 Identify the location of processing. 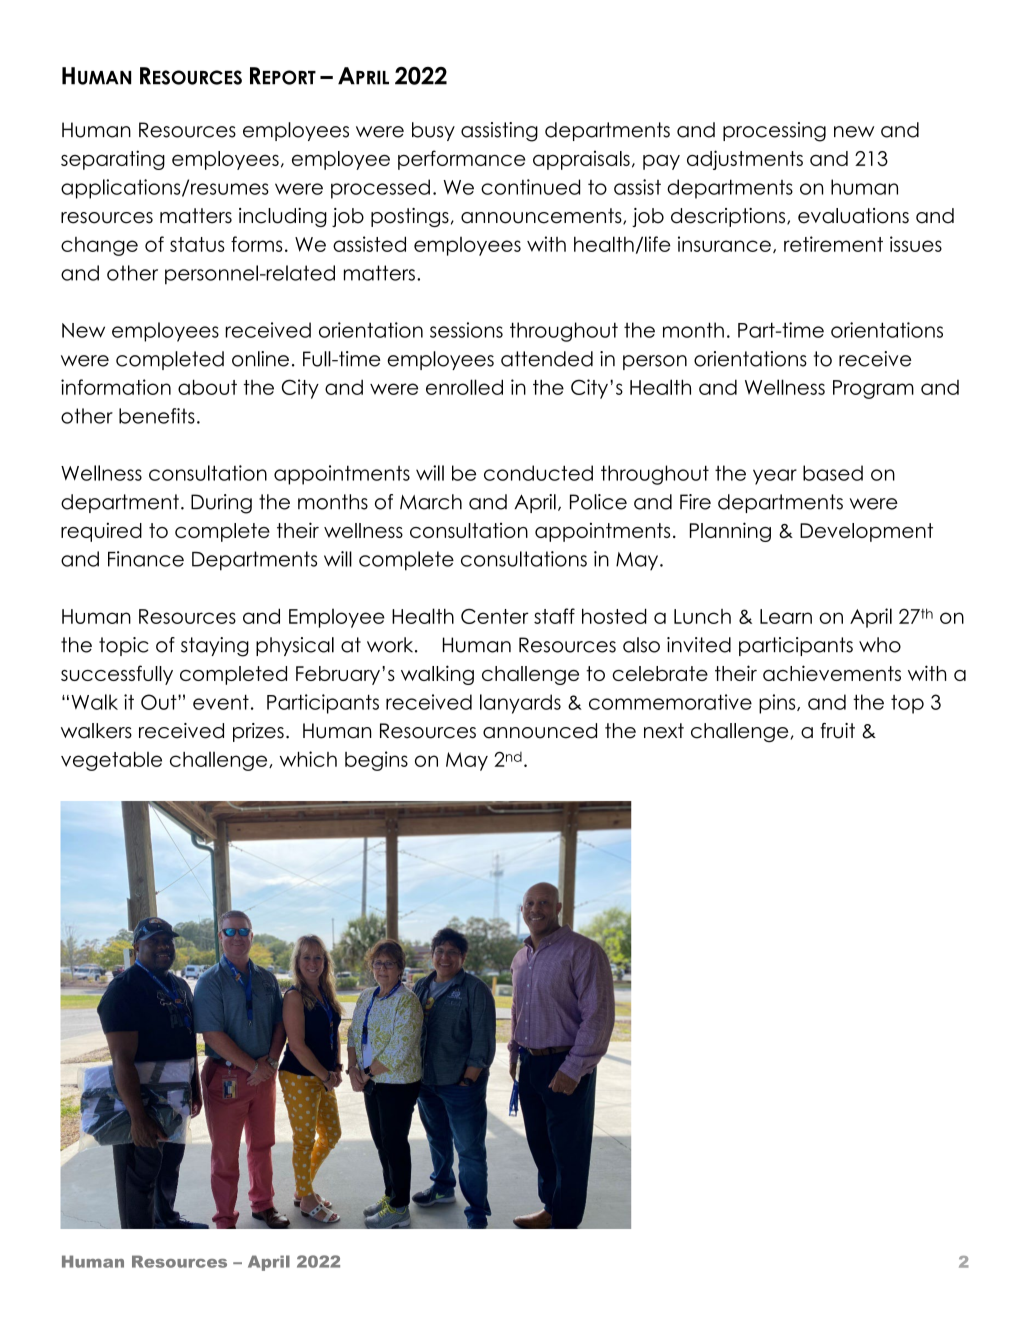
(774, 132).
